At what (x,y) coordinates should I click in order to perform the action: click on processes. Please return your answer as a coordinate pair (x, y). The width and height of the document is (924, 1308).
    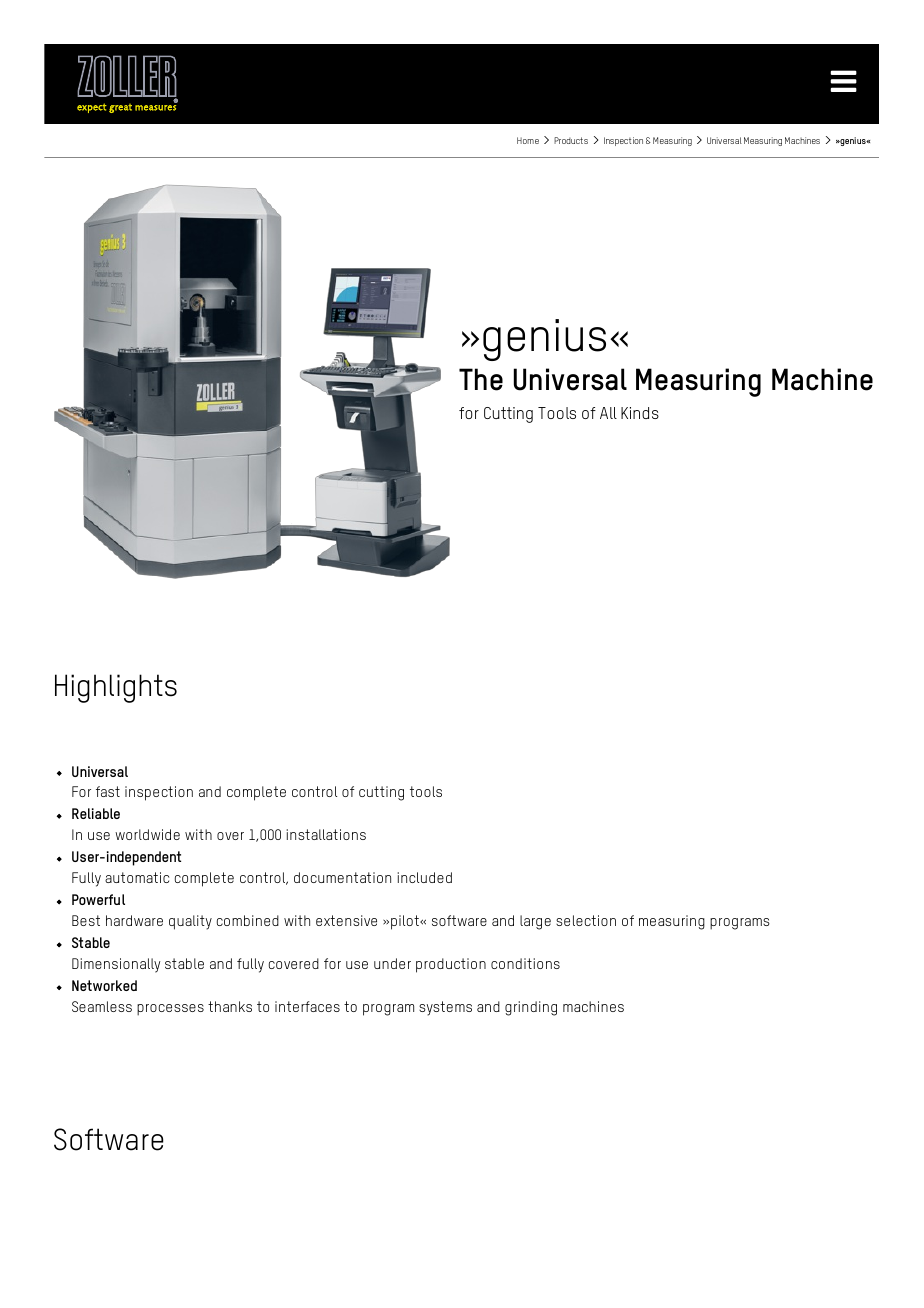
    Looking at the image, I should click on (170, 1010).
